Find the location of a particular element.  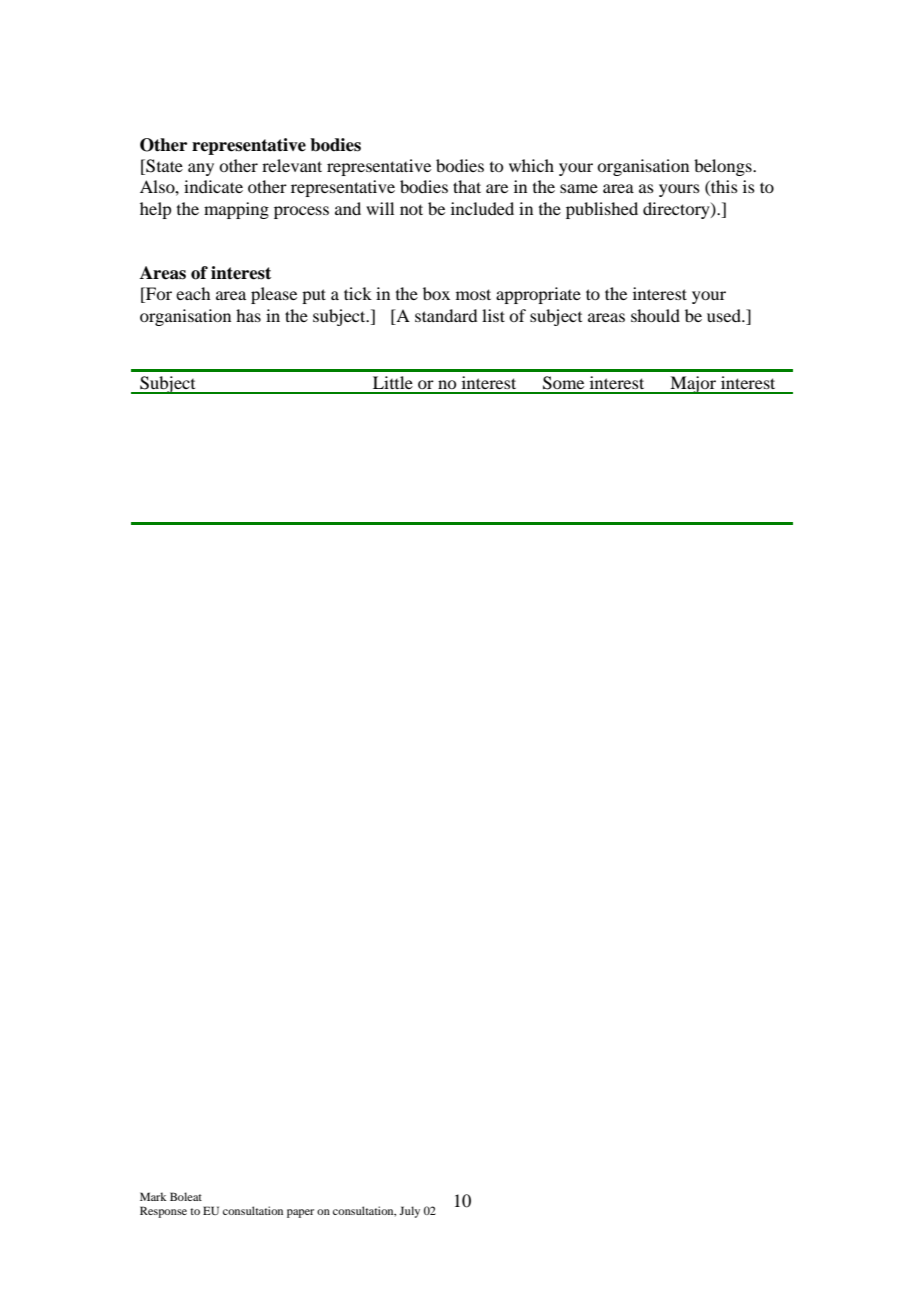

Response is located at coordinates (163, 1212).
